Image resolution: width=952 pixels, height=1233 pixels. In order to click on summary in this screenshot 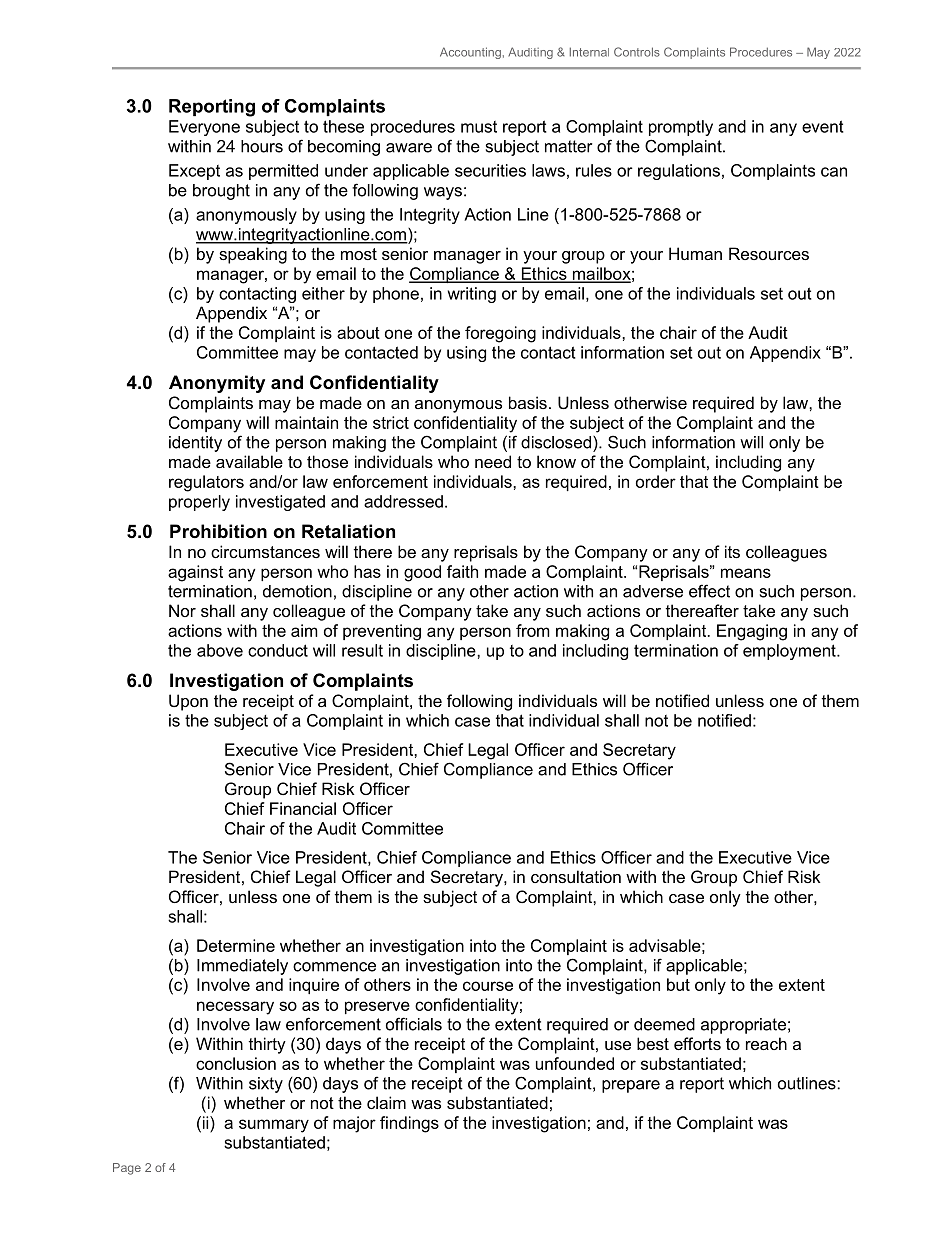, I will do `click(274, 1126)`.
